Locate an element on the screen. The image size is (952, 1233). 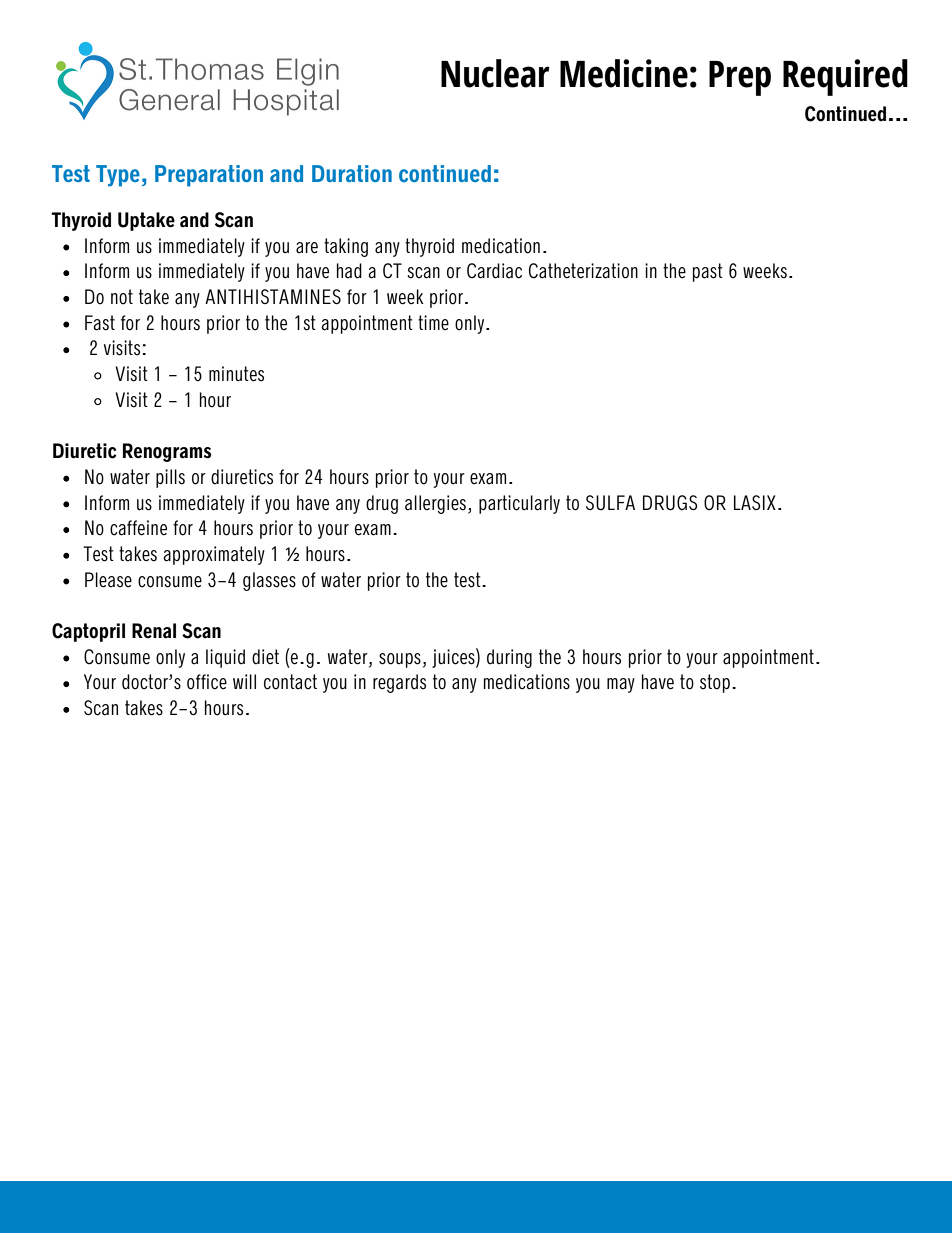
office is located at coordinates (207, 682).
